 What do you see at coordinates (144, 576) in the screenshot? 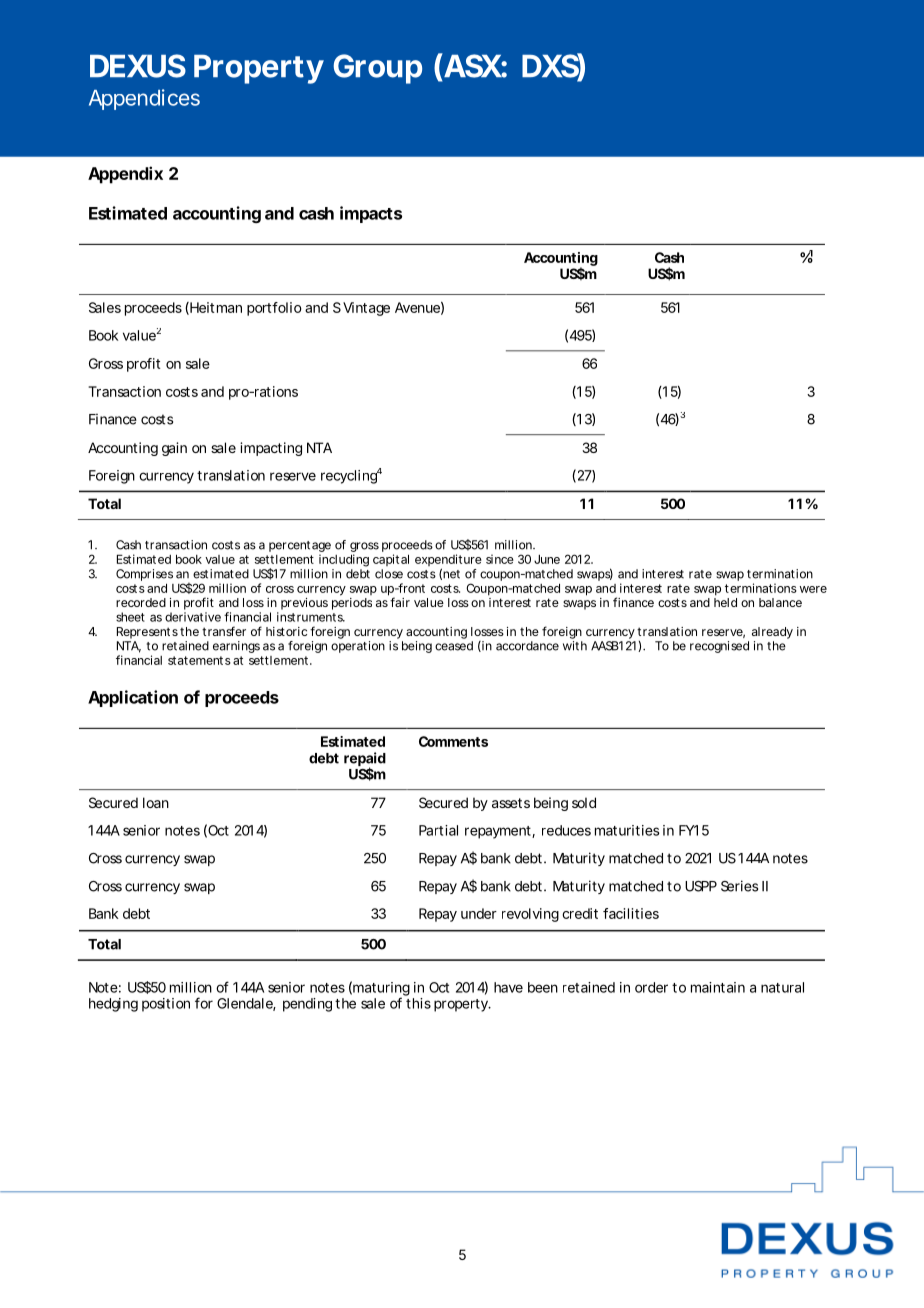
I see `Comprises` at bounding box center [144, 576].
